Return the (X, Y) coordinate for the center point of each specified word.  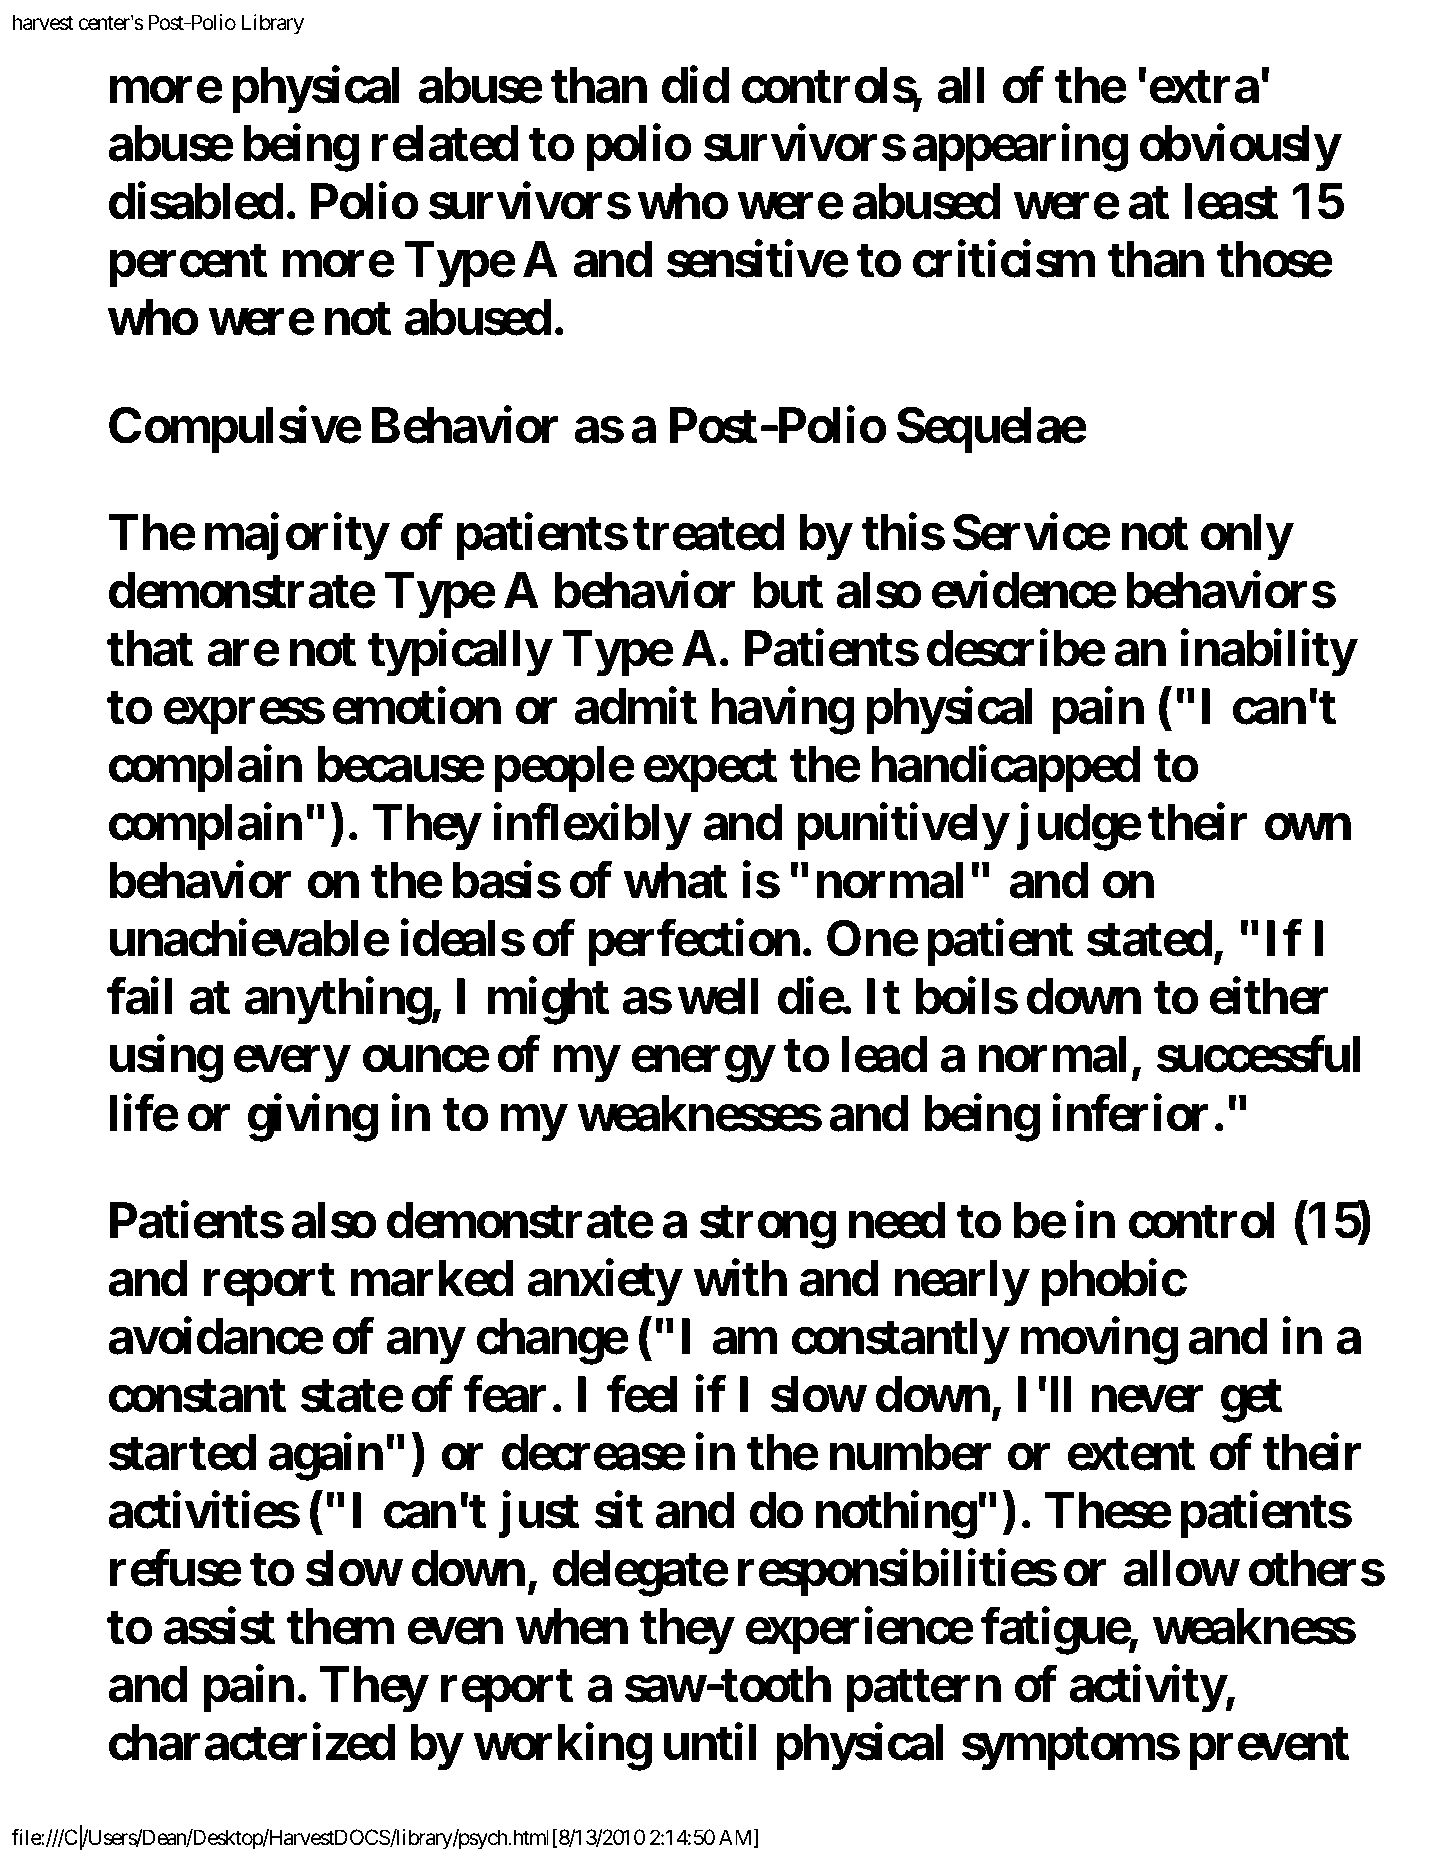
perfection (694, 943)
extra (1204, 87)
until (710, 1742)
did (695, 85)
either (1269, 996)
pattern (924, 1690)
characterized (252, 1742)
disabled (196, 201)
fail (140, 996)
